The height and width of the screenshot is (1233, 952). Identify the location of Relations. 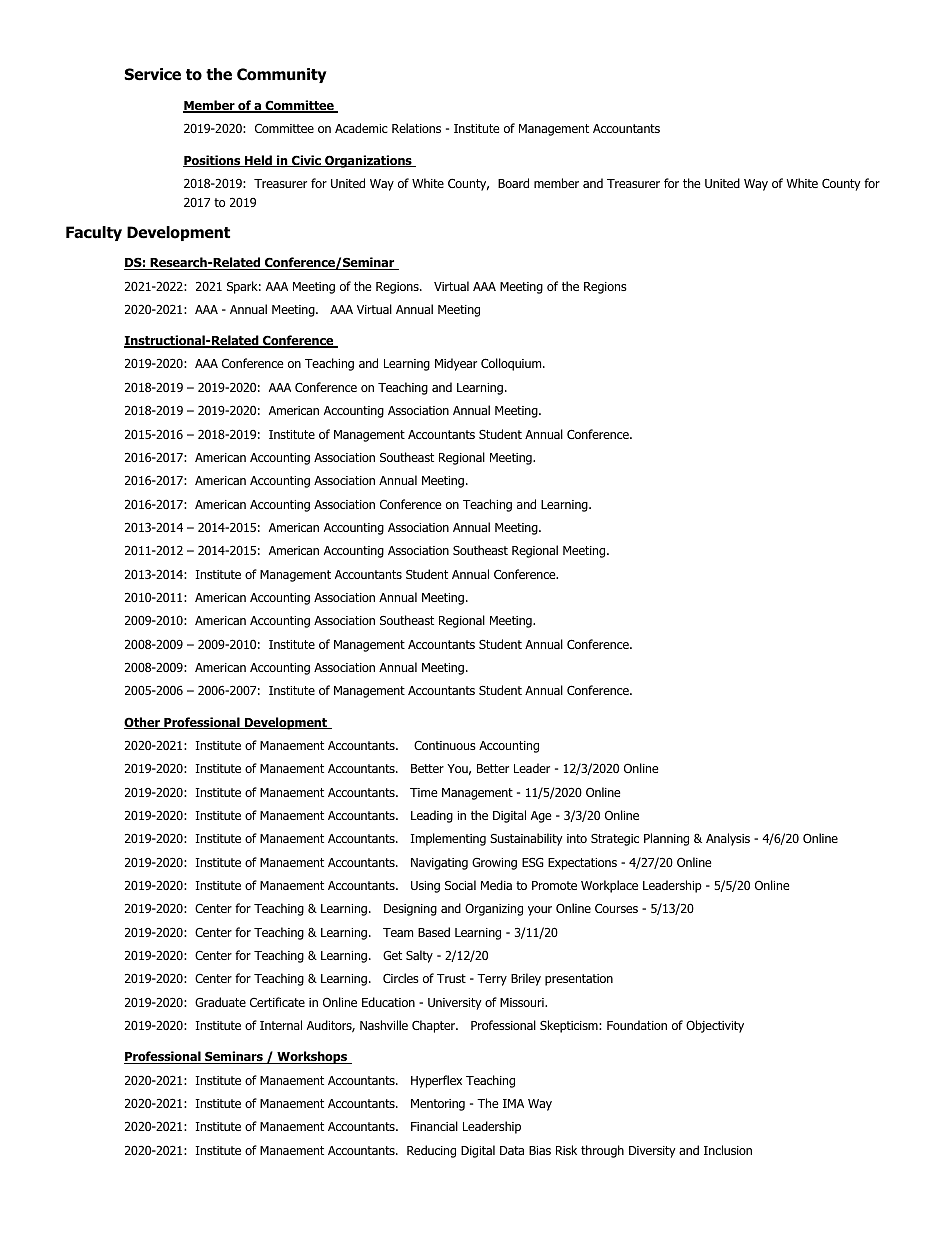
(416, 128).
